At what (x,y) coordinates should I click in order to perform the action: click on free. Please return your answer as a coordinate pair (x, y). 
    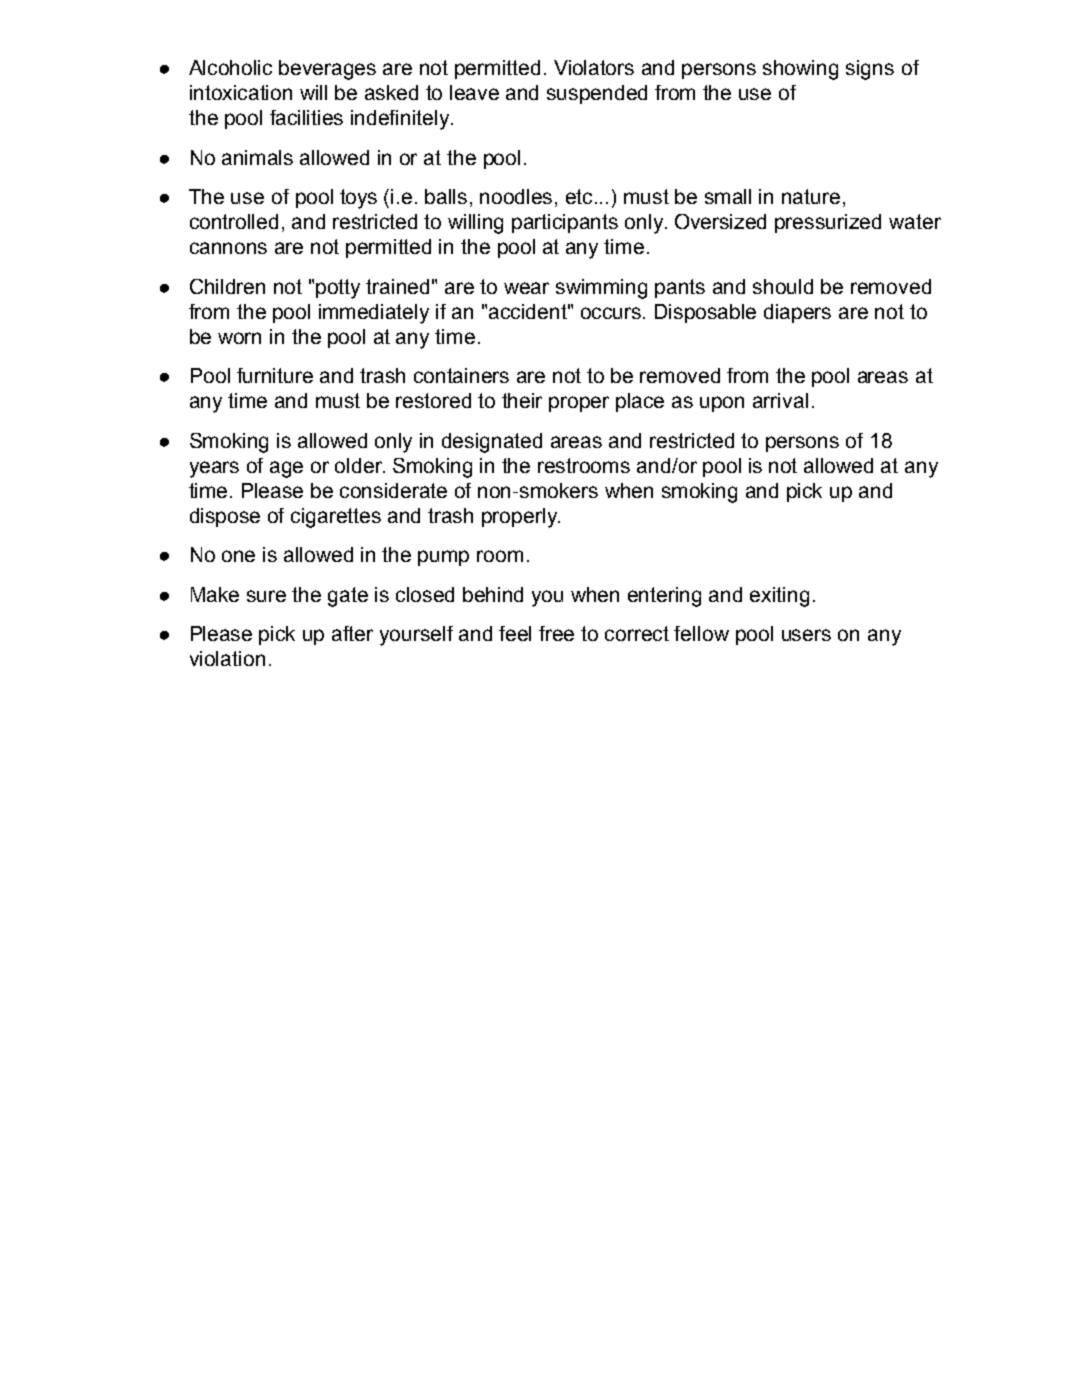
    Looking at the image, I should click on (556, 633).
